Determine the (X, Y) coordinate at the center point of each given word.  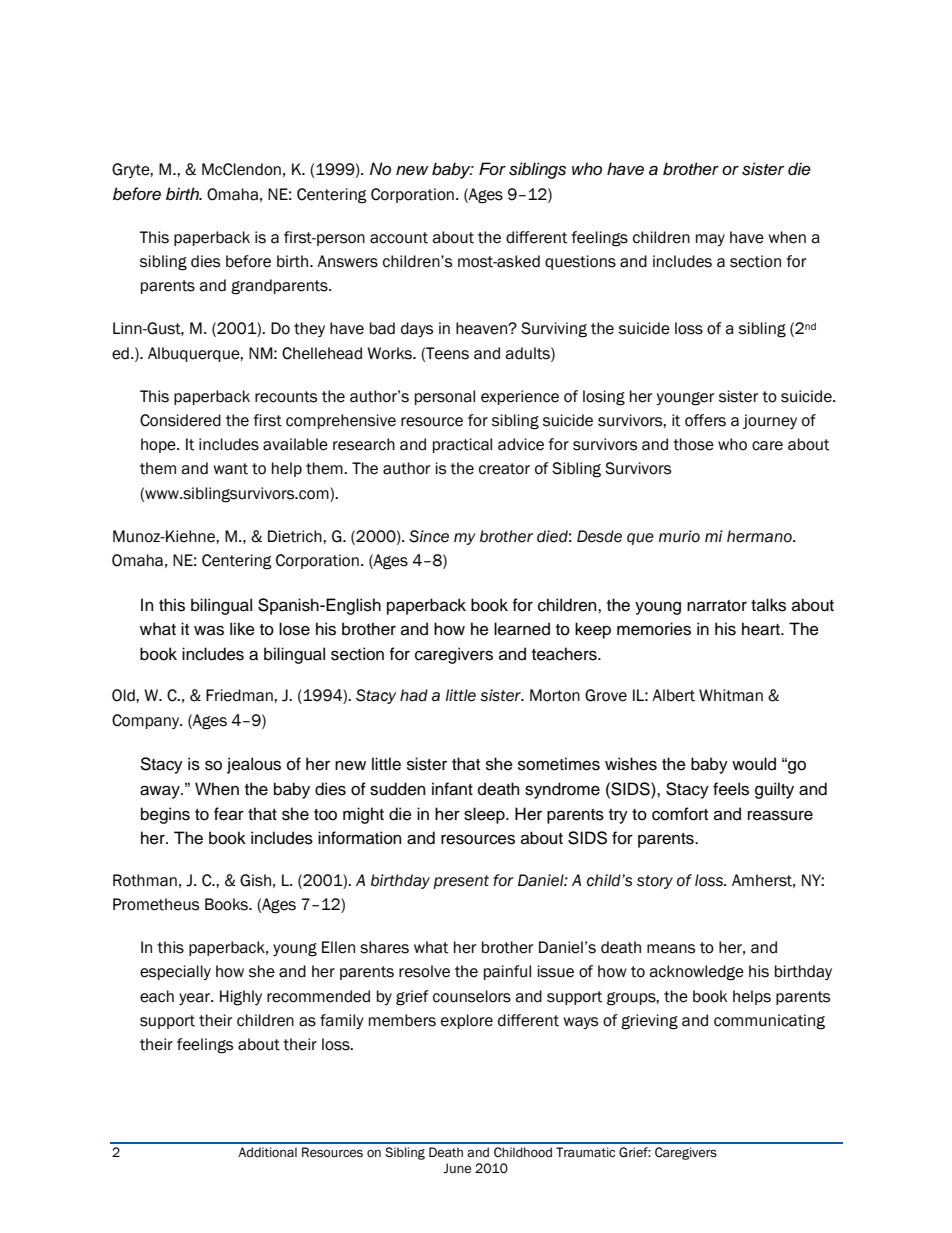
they (309, 329)
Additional (267, 1152)
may (710, 240)
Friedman (240, 695)
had (414, 695)
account (399, 238)
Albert (673, 695)
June (457, 1168)
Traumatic (585, 1152)
